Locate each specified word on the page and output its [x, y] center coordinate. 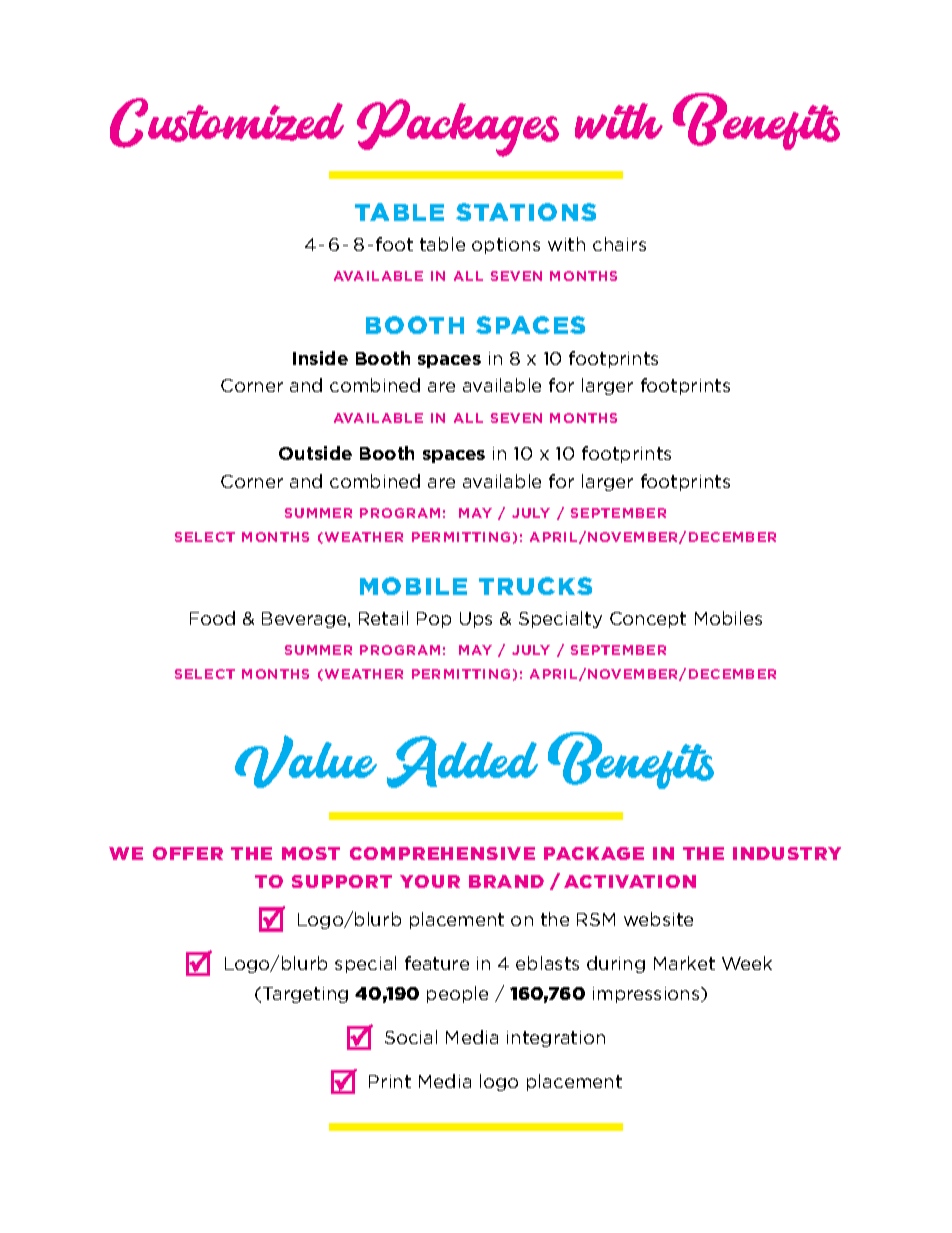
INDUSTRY [787, 853]
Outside [315, 453]
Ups [476, 620]
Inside [320, 358]
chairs [619, 244]
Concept [648, 620]
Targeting [305, 995]
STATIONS [526, 212]
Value [306, 761]
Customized [227, 123]
